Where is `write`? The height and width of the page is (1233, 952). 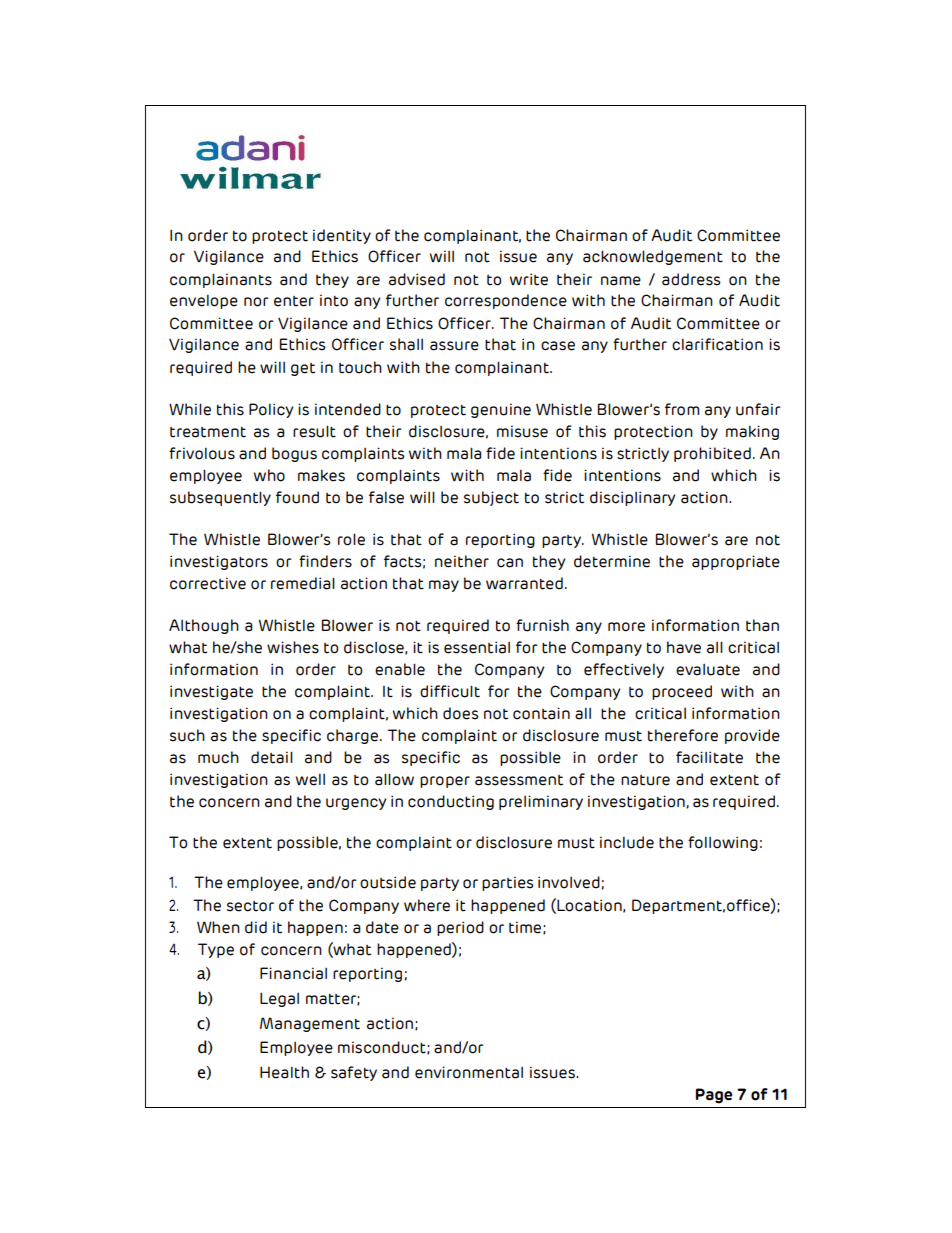 write is located at coordinates (529, 279).
